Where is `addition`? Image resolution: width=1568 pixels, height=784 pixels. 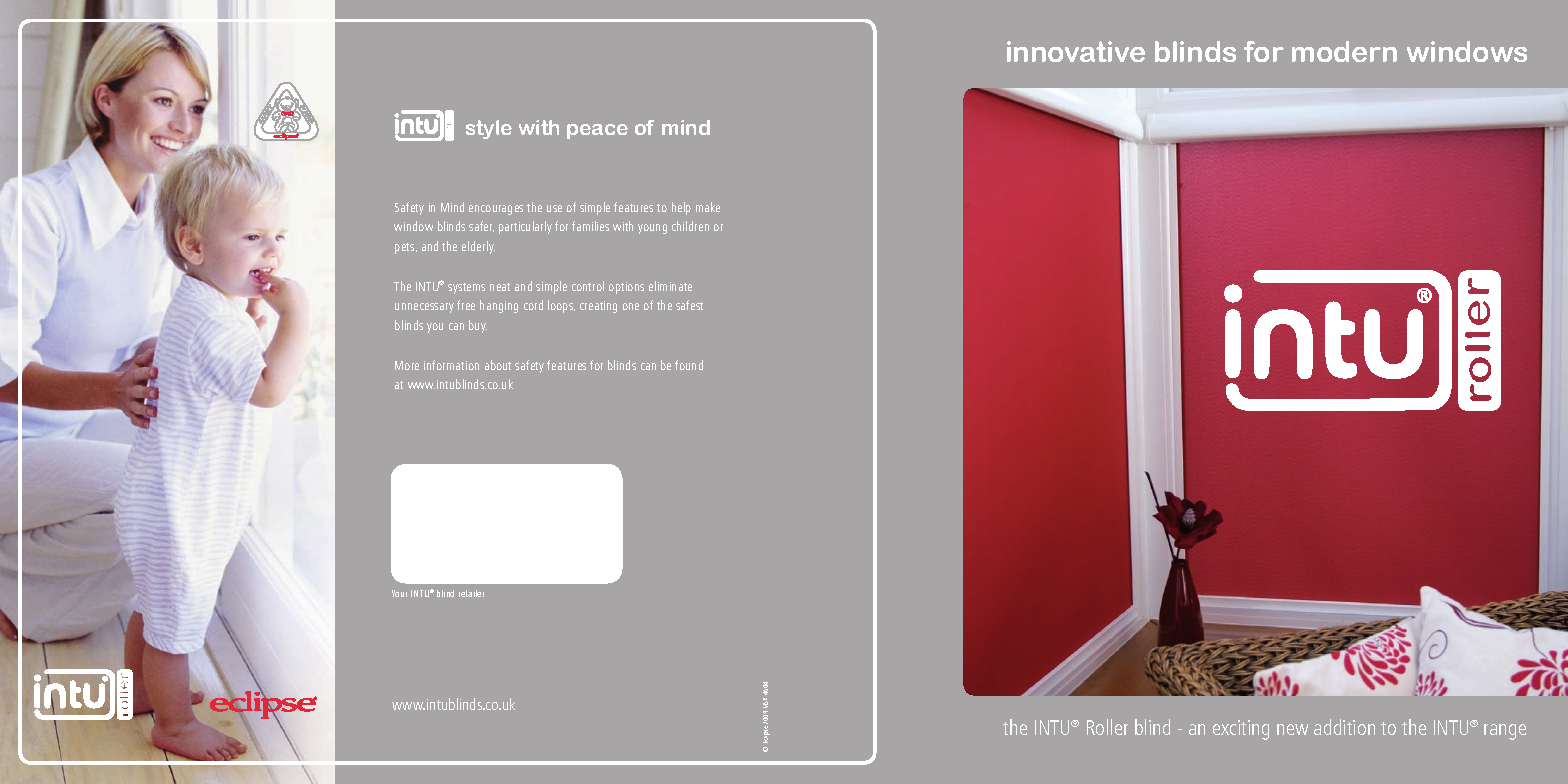
addition is located at coordinates (1344, 727).
